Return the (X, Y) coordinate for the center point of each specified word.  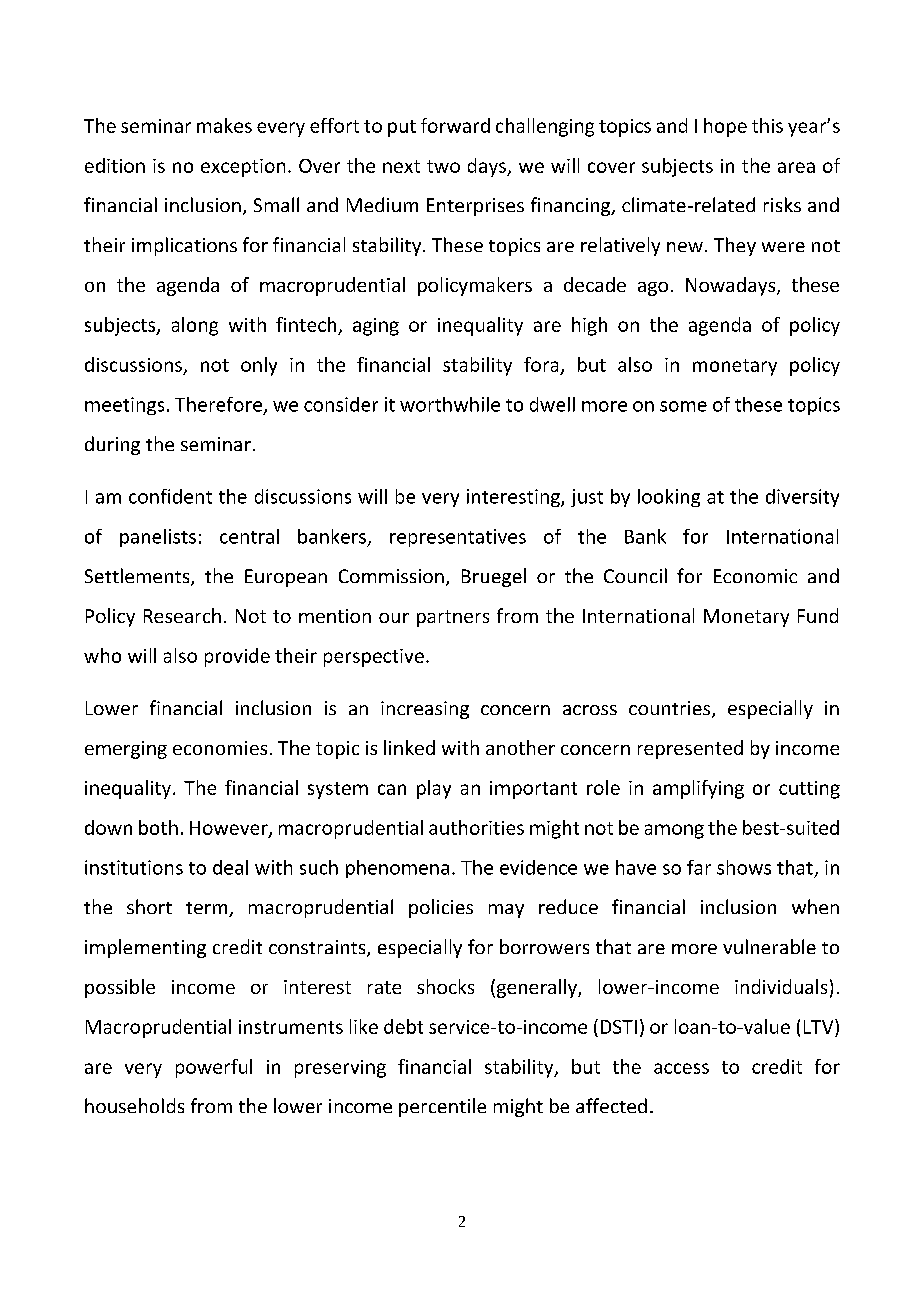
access (681, 1068)
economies (220, 748)
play (434, 789)
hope (725, 127)
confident (170, 496)
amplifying (698, 789)
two (443, 166)
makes (224, 125)
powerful (214, 1068)
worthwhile (450, 404)
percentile (442, 1107)
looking (669, 498)
